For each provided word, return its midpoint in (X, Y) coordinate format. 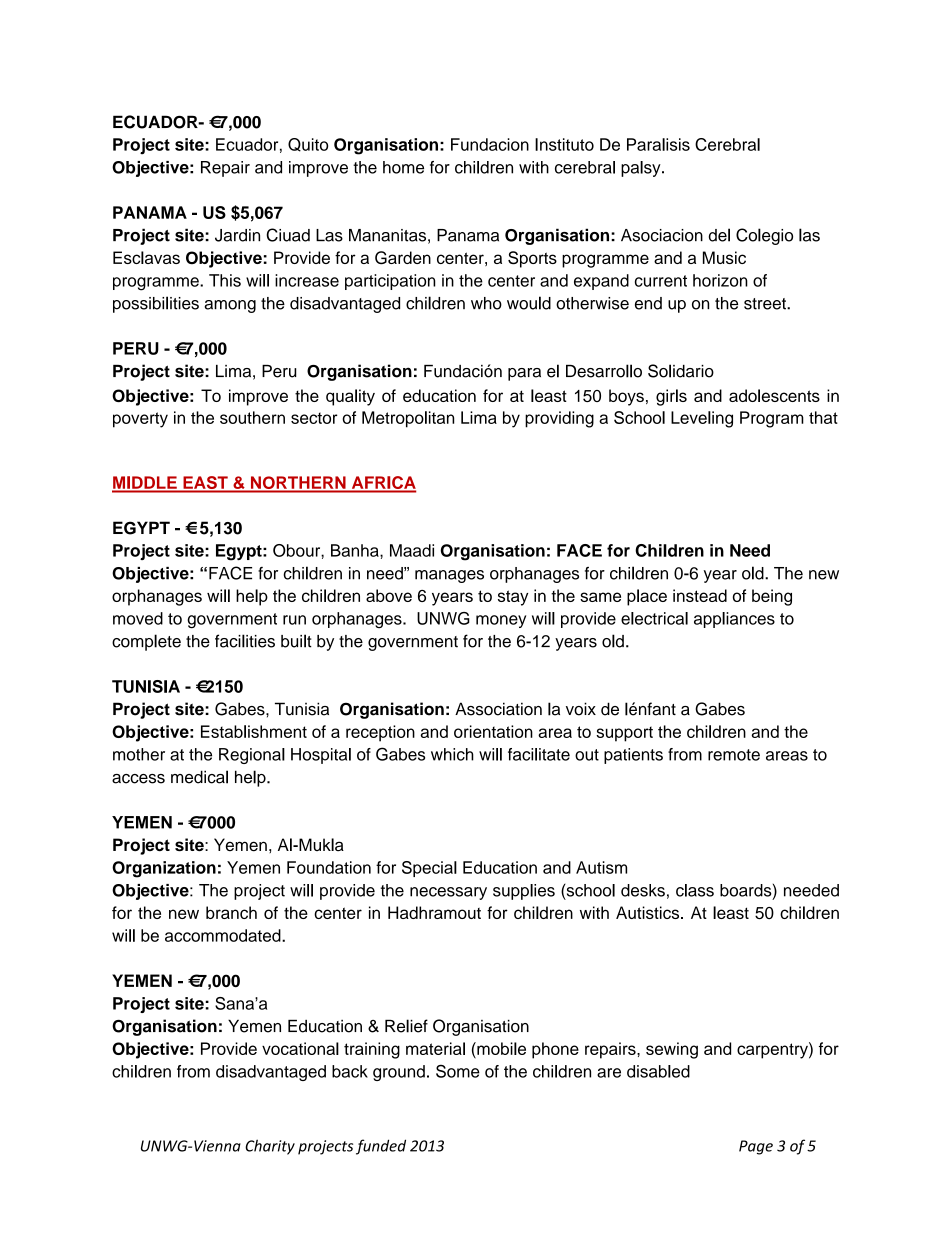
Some (458, 1071)
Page (756, 1147)
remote (734, 755)
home (403, 167)
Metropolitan (408, 419)
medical (199, 777)
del (719, 235)
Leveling (702, 419)
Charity (270, 1147)
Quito (308, 145)
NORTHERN (298, 482)
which (452, 754)
